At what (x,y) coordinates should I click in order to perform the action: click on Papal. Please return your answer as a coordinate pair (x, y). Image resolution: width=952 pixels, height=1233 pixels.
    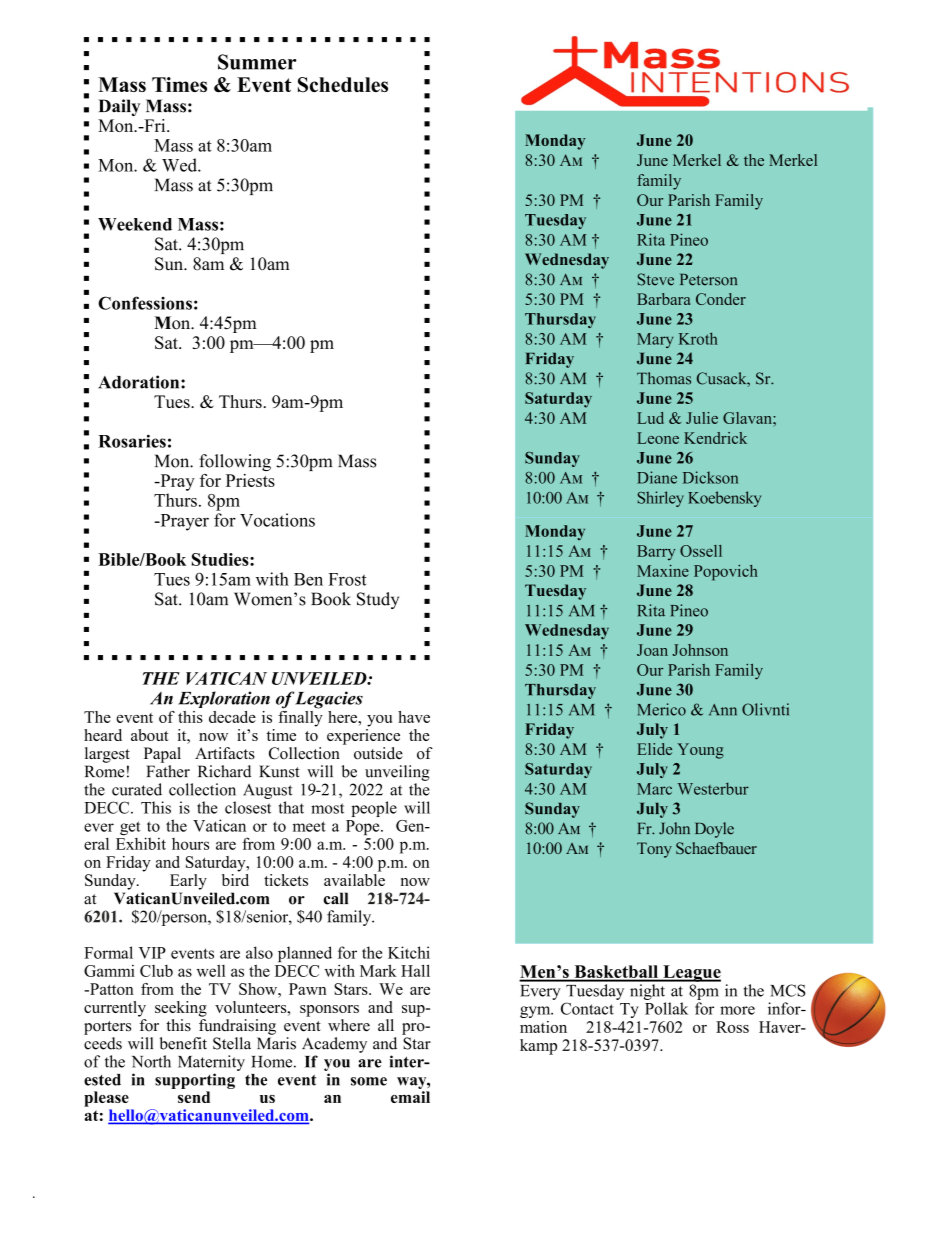
    Looking at the image, I should click on (162, 755).
